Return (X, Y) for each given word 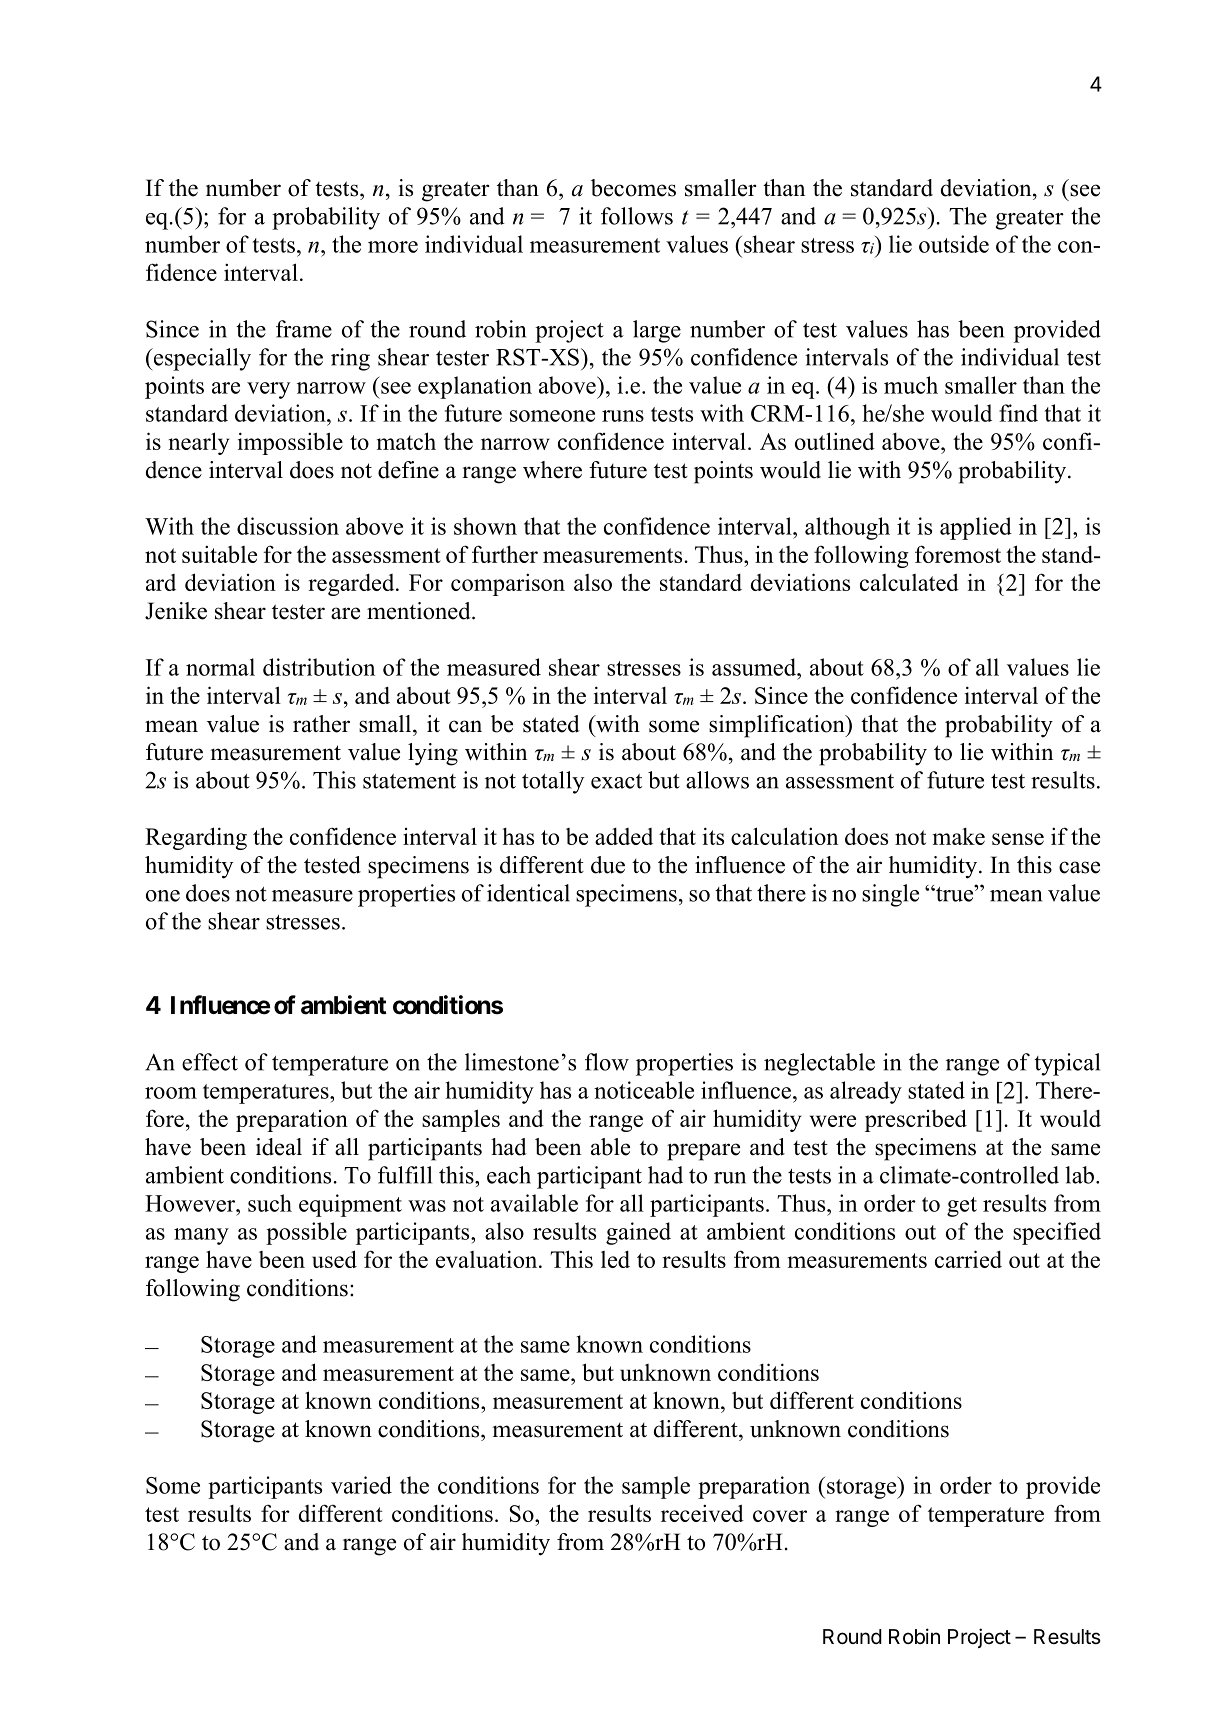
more (393, 247)
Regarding (196, 838)
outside (954, 244)
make (959, 836)
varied (361, 1485)
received (702, 1513)
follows (637, 216)
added (624, 836)
